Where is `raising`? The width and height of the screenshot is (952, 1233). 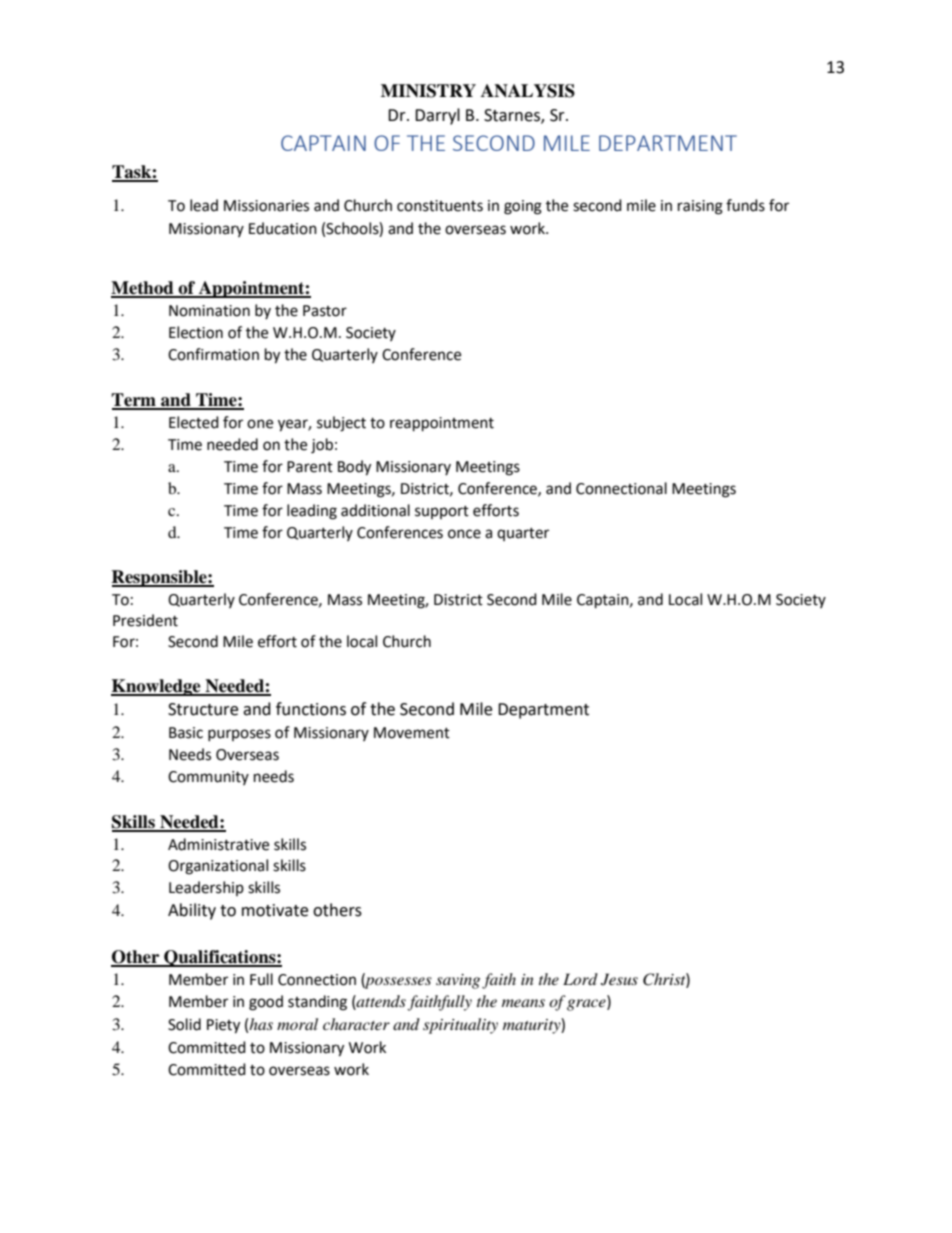 raising is located at coordinates (700, 207).
